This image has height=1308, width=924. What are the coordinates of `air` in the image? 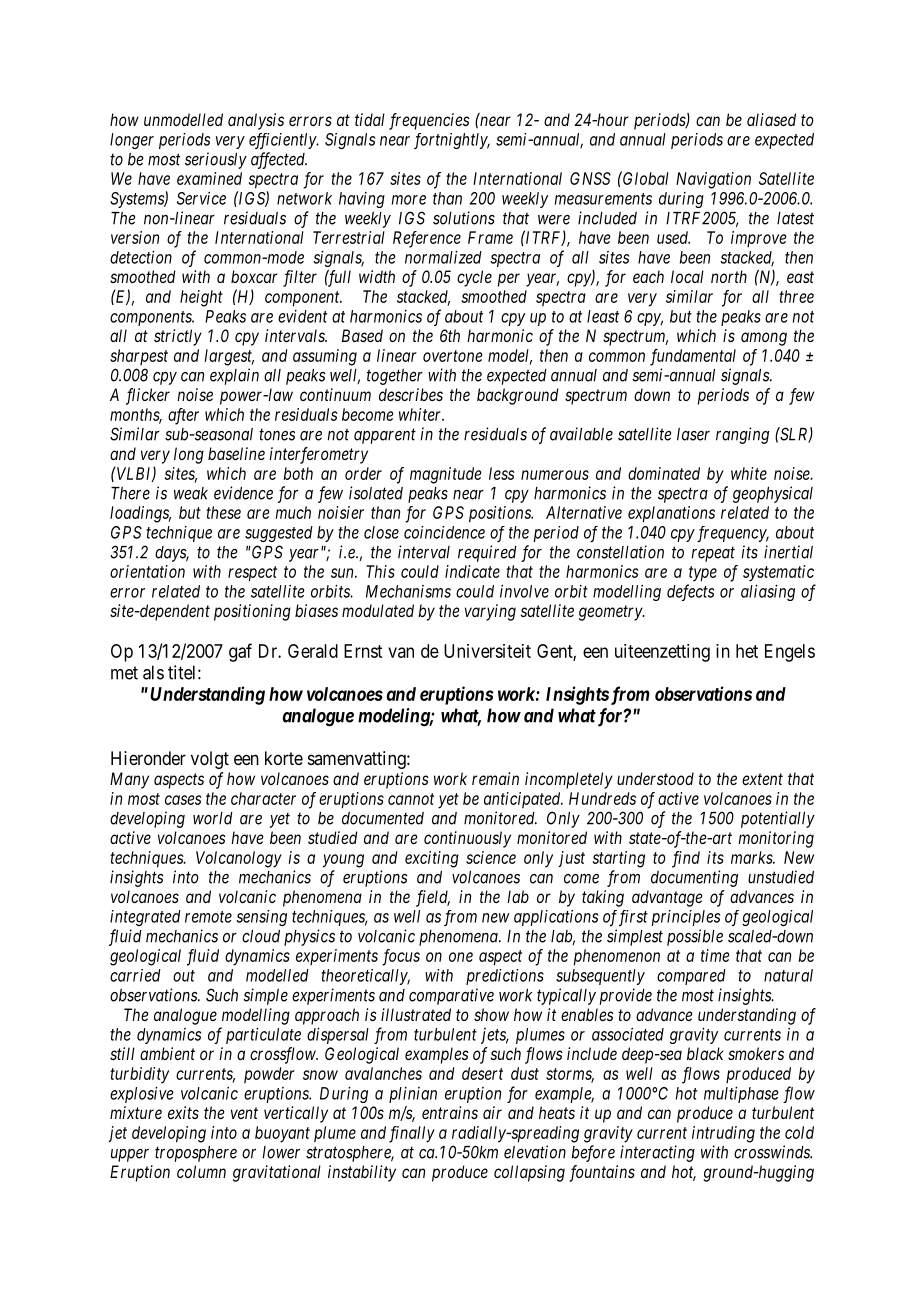 It's located at (492, 1112).
